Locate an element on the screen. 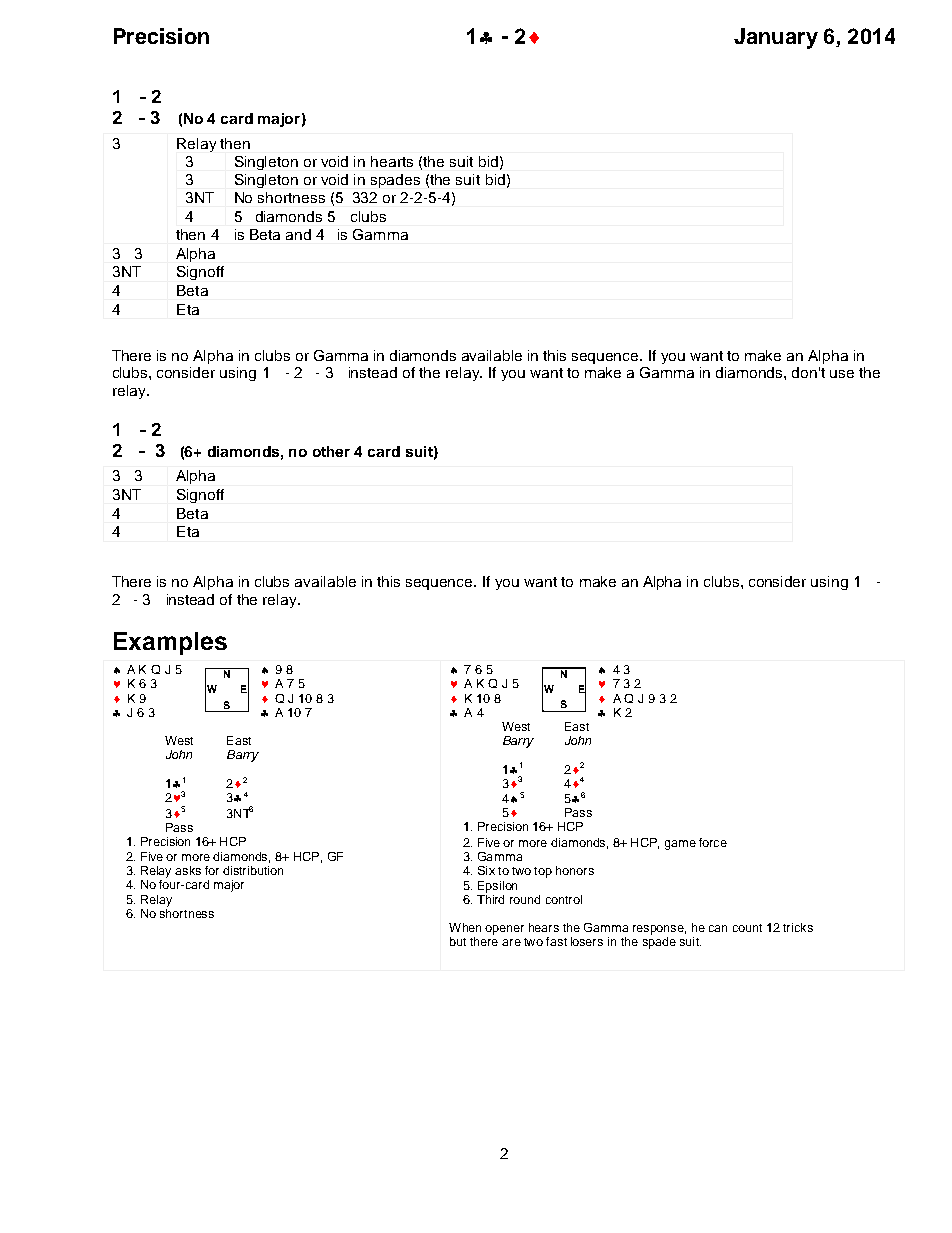 This screenshot has width=952, height=1233. hearts is located at coordinates (392, 161).
